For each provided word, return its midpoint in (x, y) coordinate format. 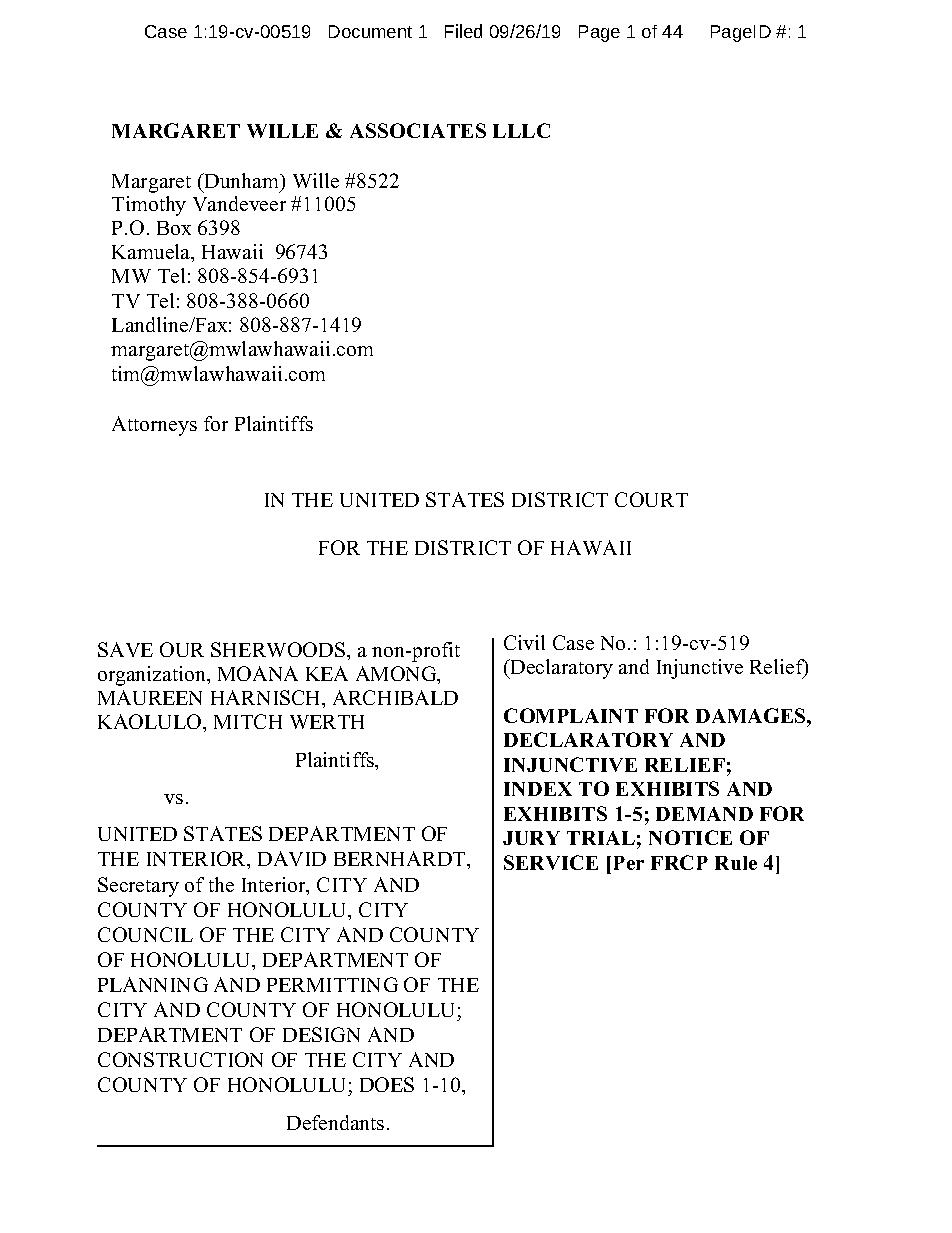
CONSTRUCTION (180, 1059)
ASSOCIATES (418, 130)
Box (174, 228)
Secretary (138, 887)
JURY (531, 838)
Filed (463, 31)
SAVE (125, 649)
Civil (524, 642)
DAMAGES (752, 715)
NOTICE (690, 837)
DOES (387, 1084)
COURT (651, 499)
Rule (736, 863)
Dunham (242, 182)
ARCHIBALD (395, 697)
